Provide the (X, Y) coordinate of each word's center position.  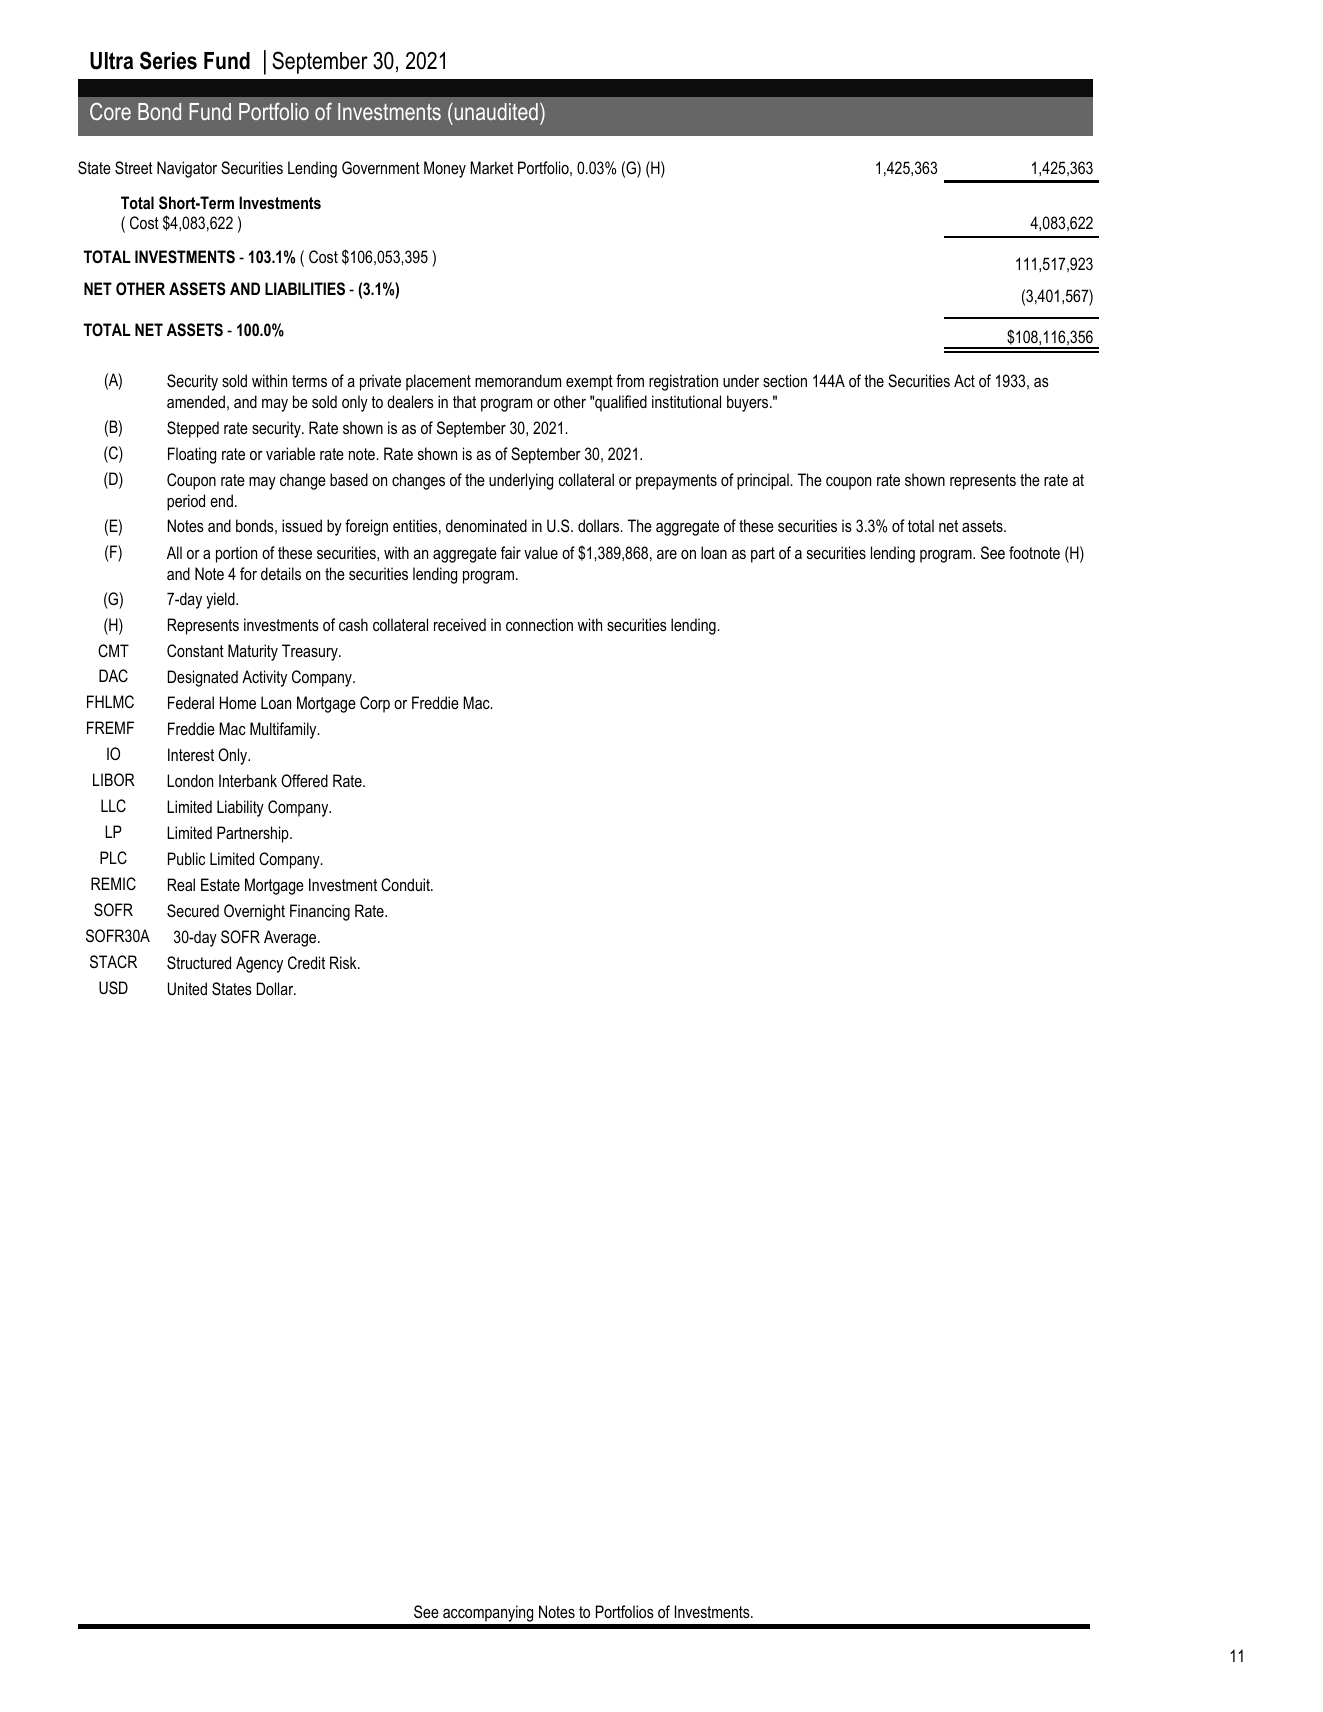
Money (445, 169)
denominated (486, 525)
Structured (199, 963)
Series (168, 60)
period (186, 502)
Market (491, 167)
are (667, 554)
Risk (344, 962)
